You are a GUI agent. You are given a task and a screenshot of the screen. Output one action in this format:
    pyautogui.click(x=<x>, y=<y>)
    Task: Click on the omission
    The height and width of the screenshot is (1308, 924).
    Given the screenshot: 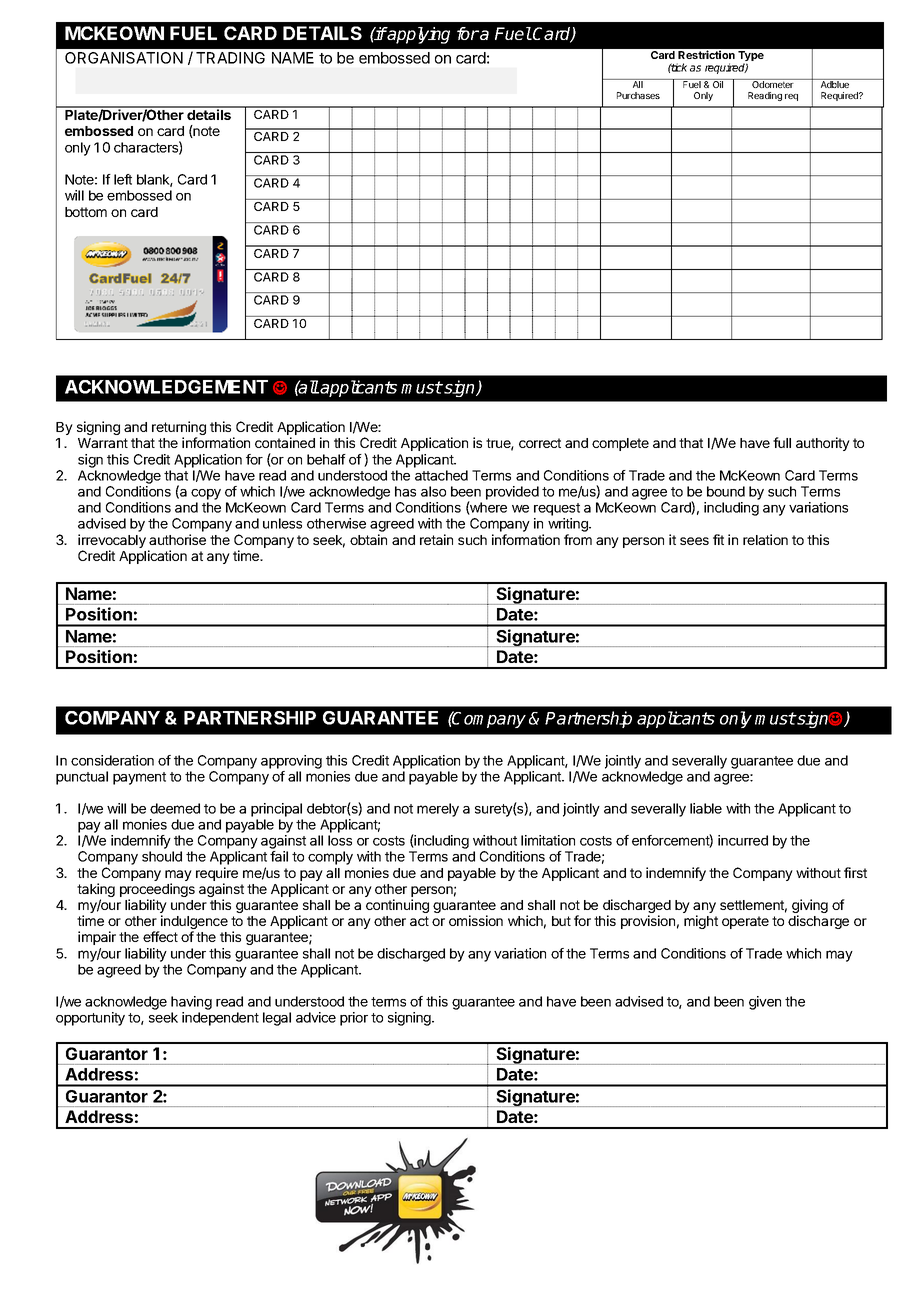 What is the action you would take?
    pyautogui.click(x=476, y=920)
